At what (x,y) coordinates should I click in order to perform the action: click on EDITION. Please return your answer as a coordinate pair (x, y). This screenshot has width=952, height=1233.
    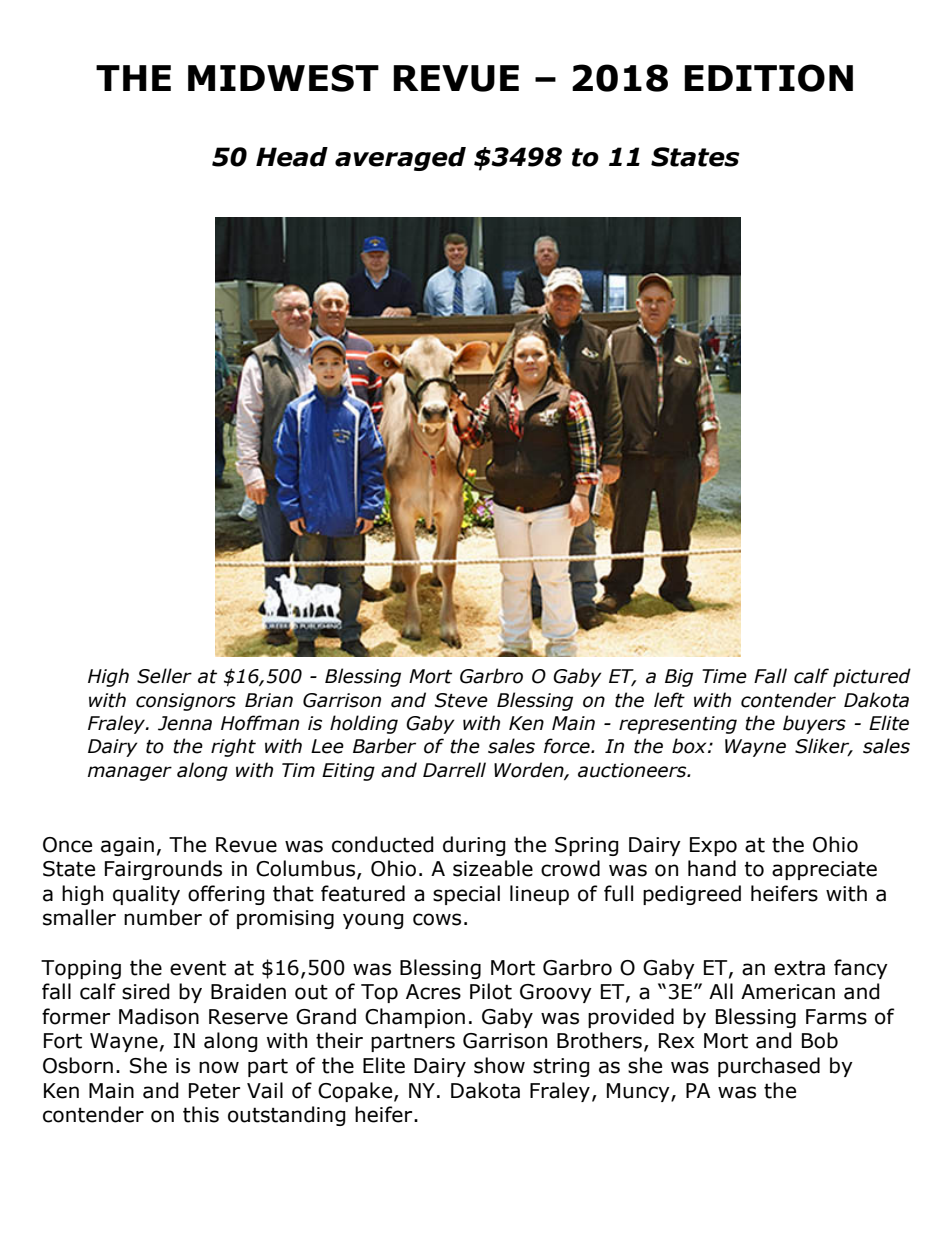
    Looking at the image, I should click on (768, 78).
